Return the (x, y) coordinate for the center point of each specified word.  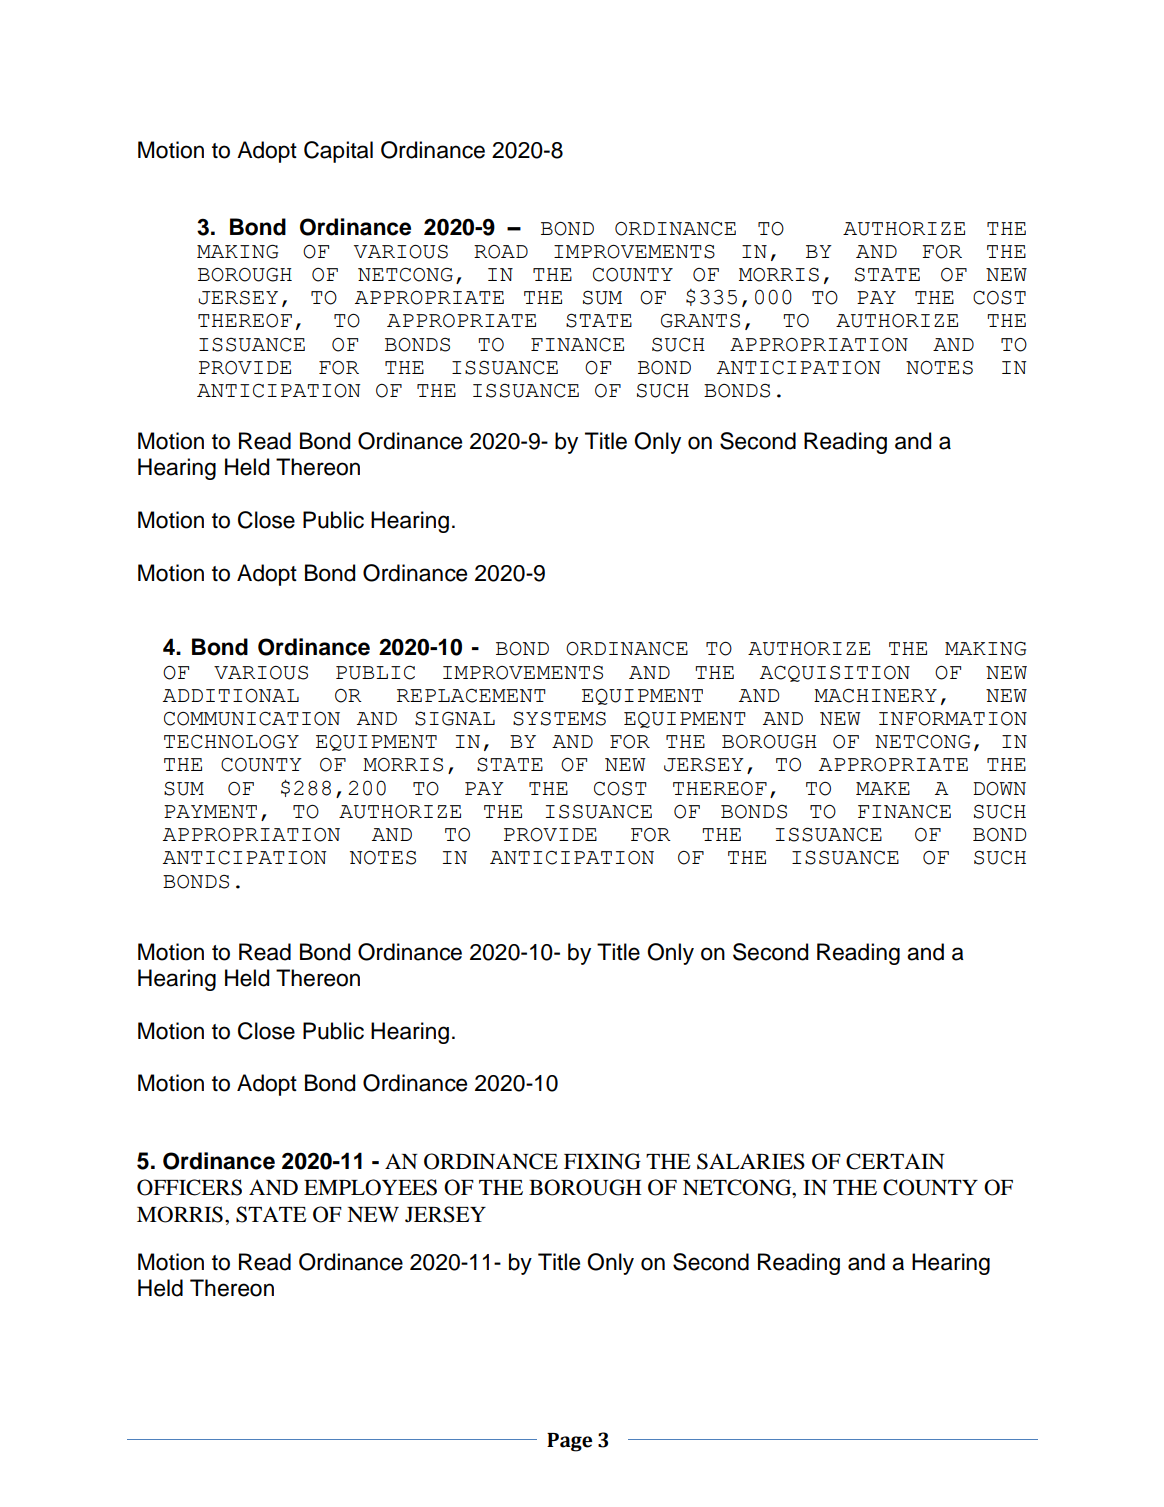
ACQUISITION (835, 674)
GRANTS (700, 321)
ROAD (501, 252)
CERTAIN (895, 1161)
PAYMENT (210, 811)
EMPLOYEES (370, 1187)
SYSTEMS (559, 718)
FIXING (602, 1161)
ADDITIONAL (231, 696)
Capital (338, 152)
